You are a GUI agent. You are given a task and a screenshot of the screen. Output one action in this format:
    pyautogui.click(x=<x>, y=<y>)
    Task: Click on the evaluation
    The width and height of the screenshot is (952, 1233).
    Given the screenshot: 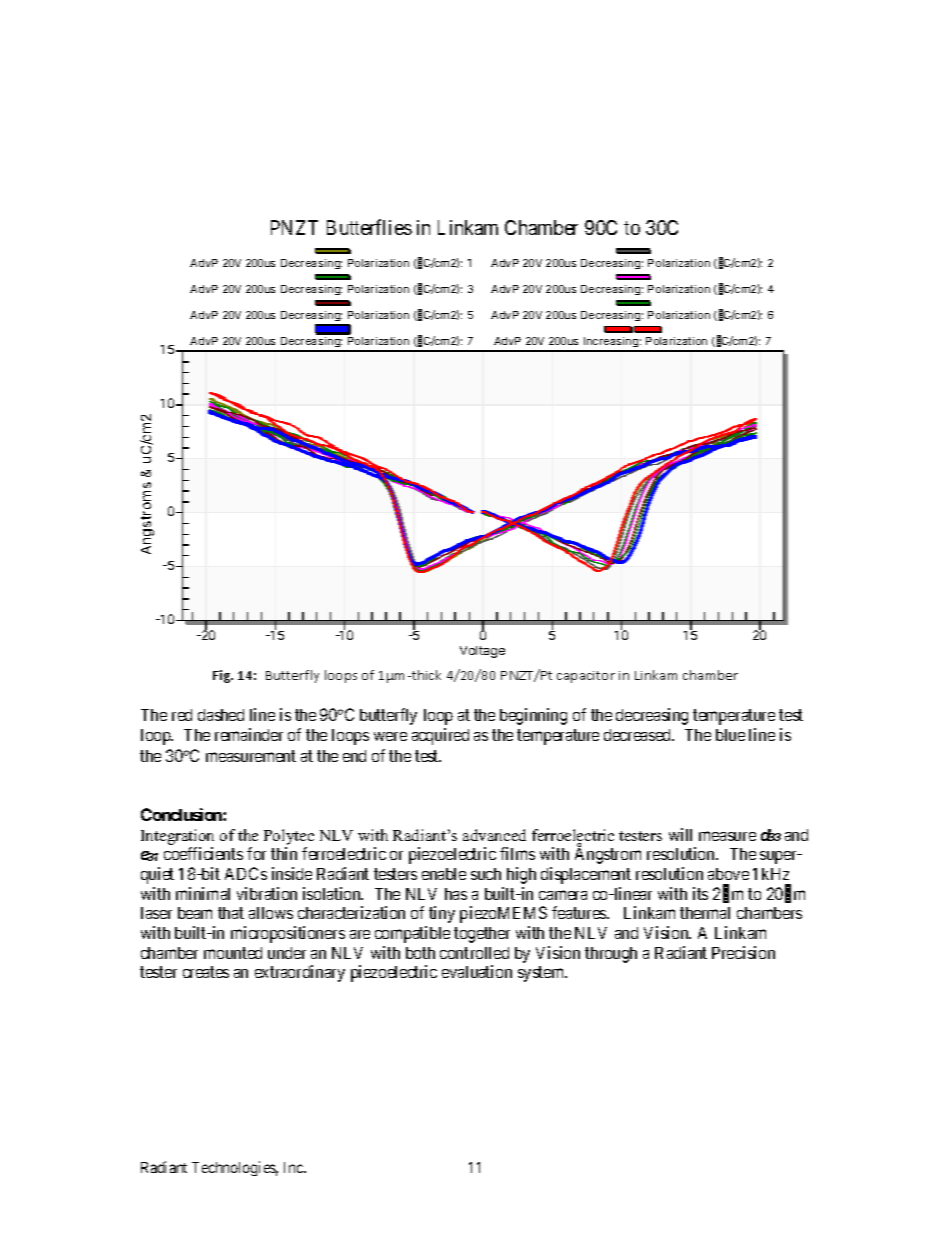 What is the action you would take?
    pyautogui.click(x=477, y=971)
